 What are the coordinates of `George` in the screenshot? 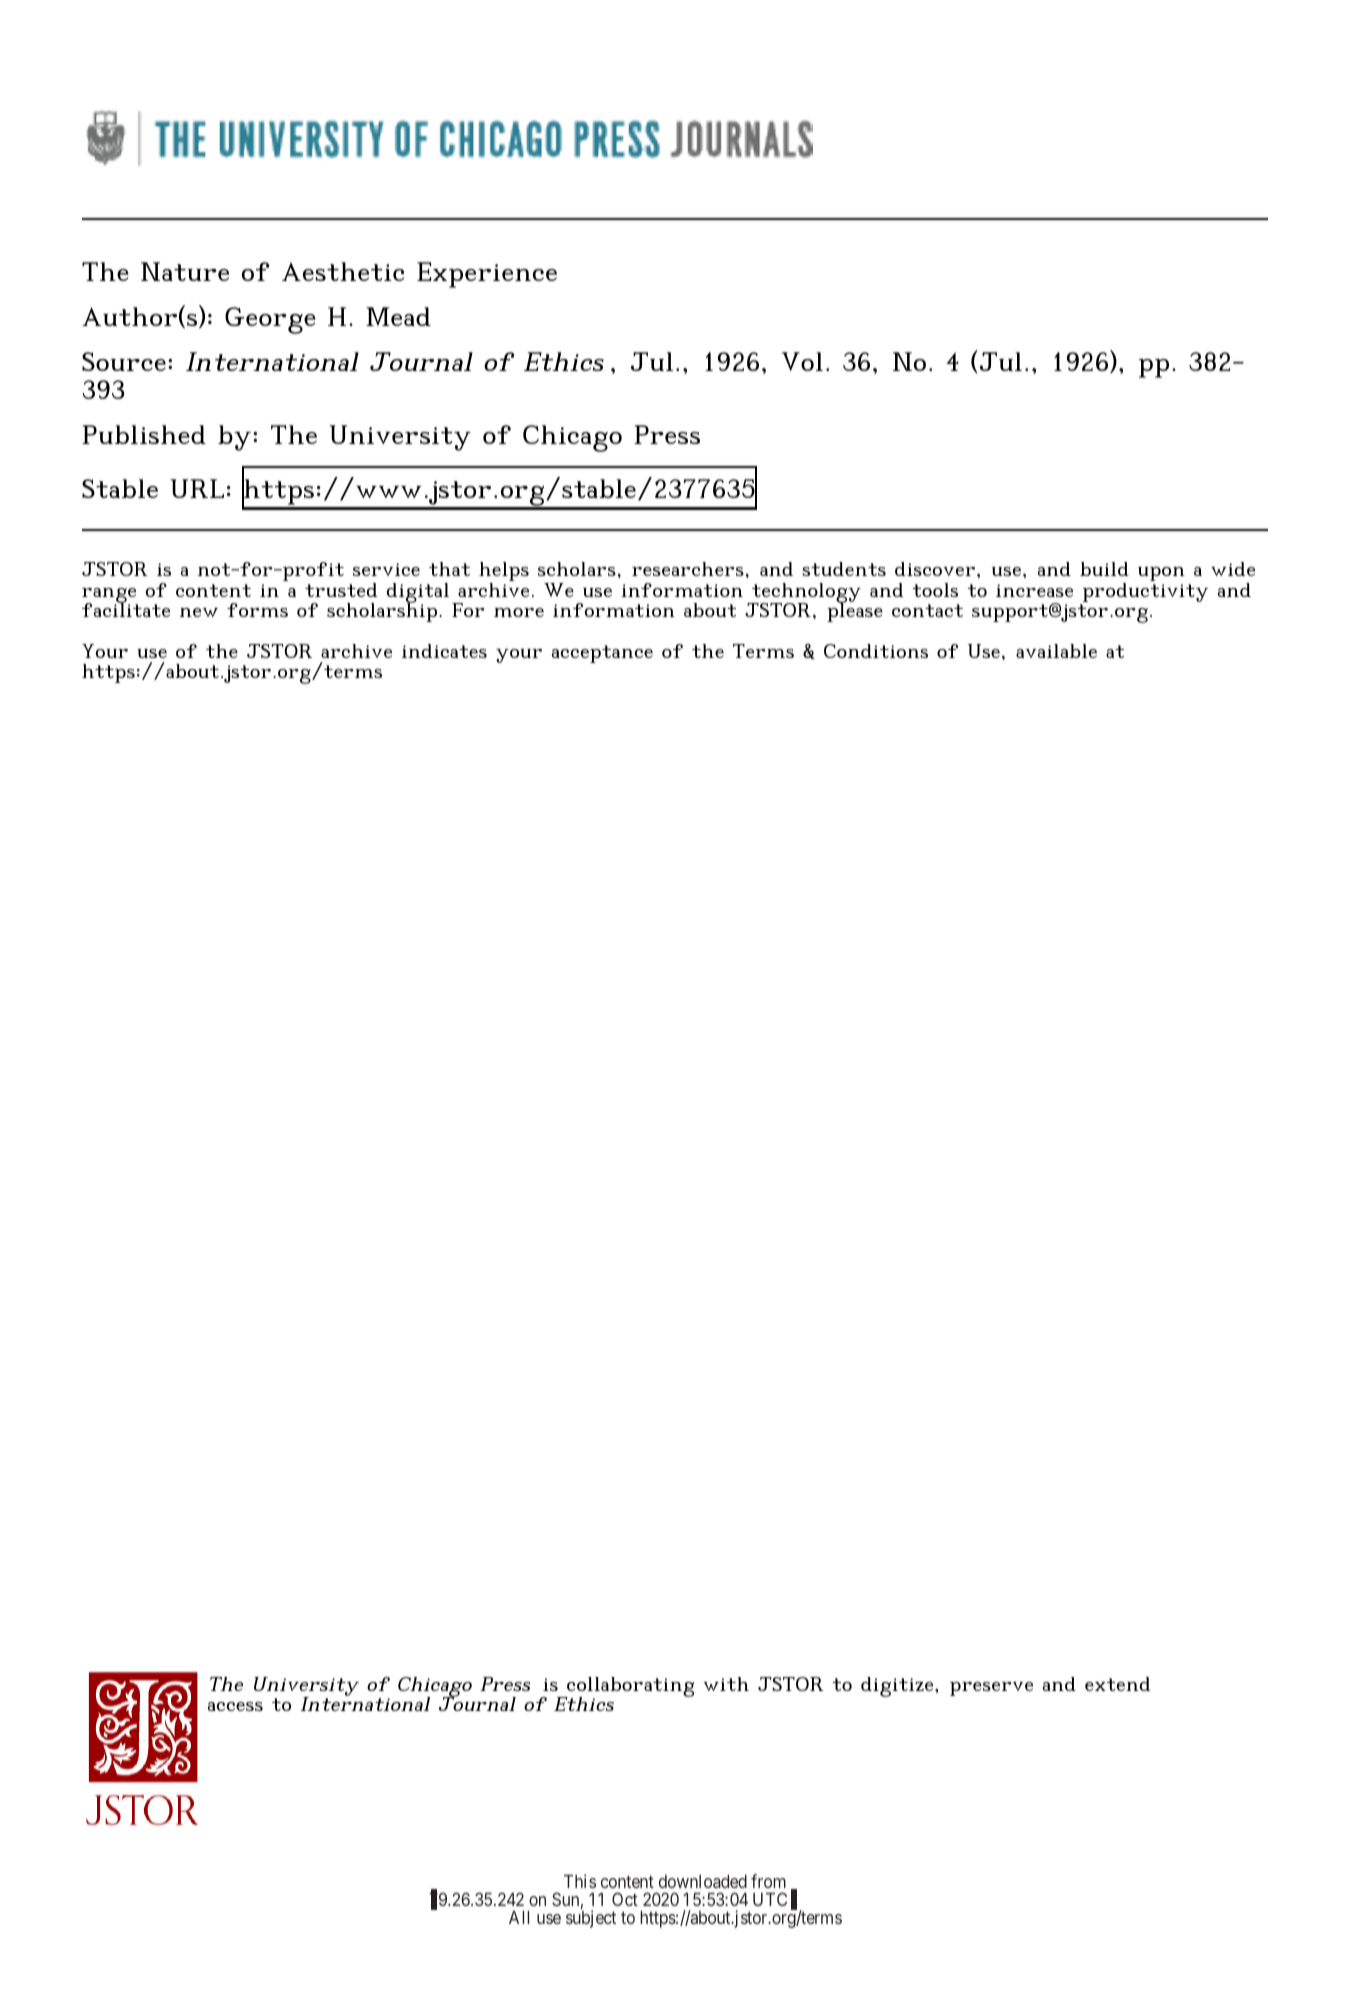 It's located at (270, 320).
